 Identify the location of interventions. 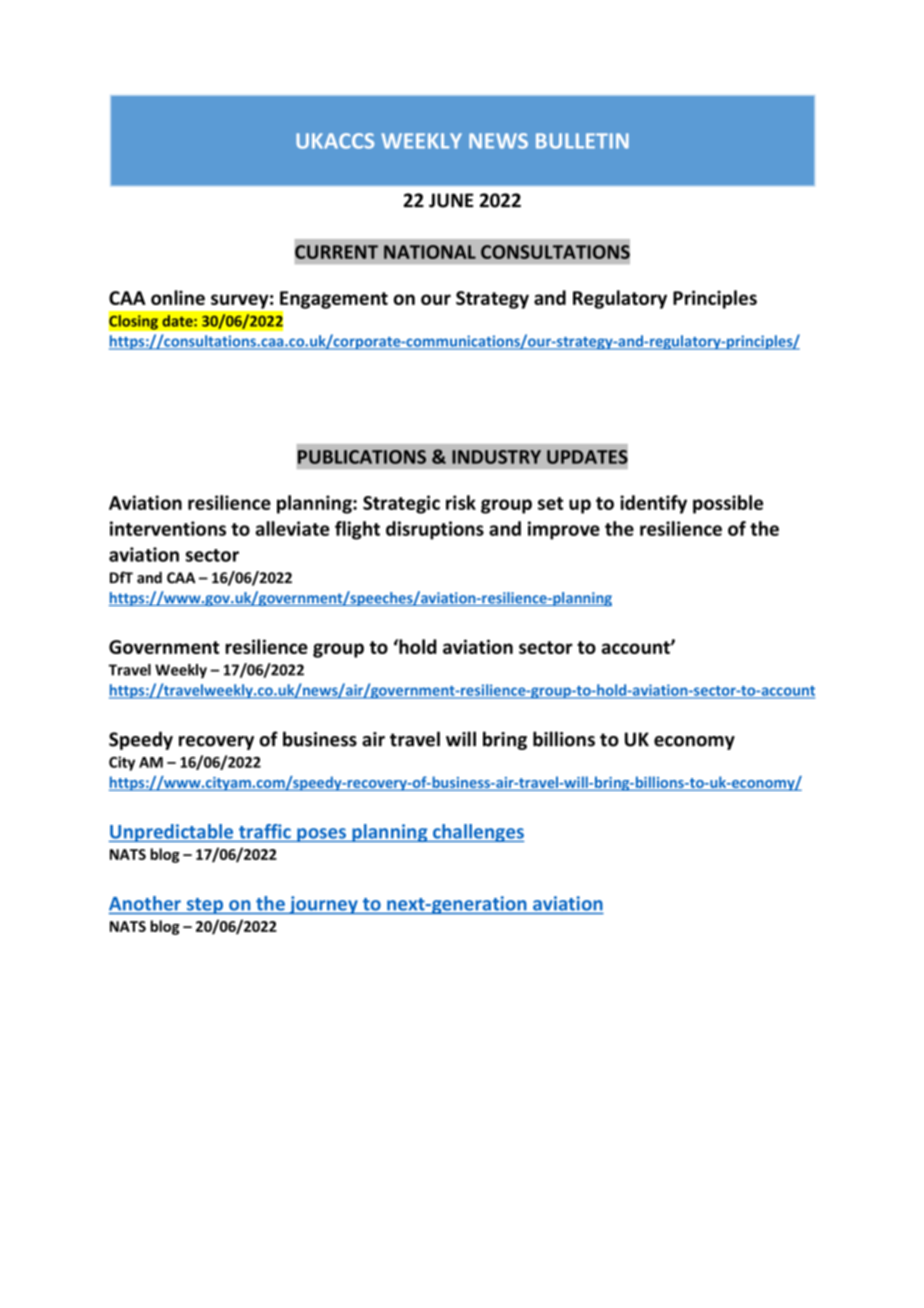
(168, 528).
